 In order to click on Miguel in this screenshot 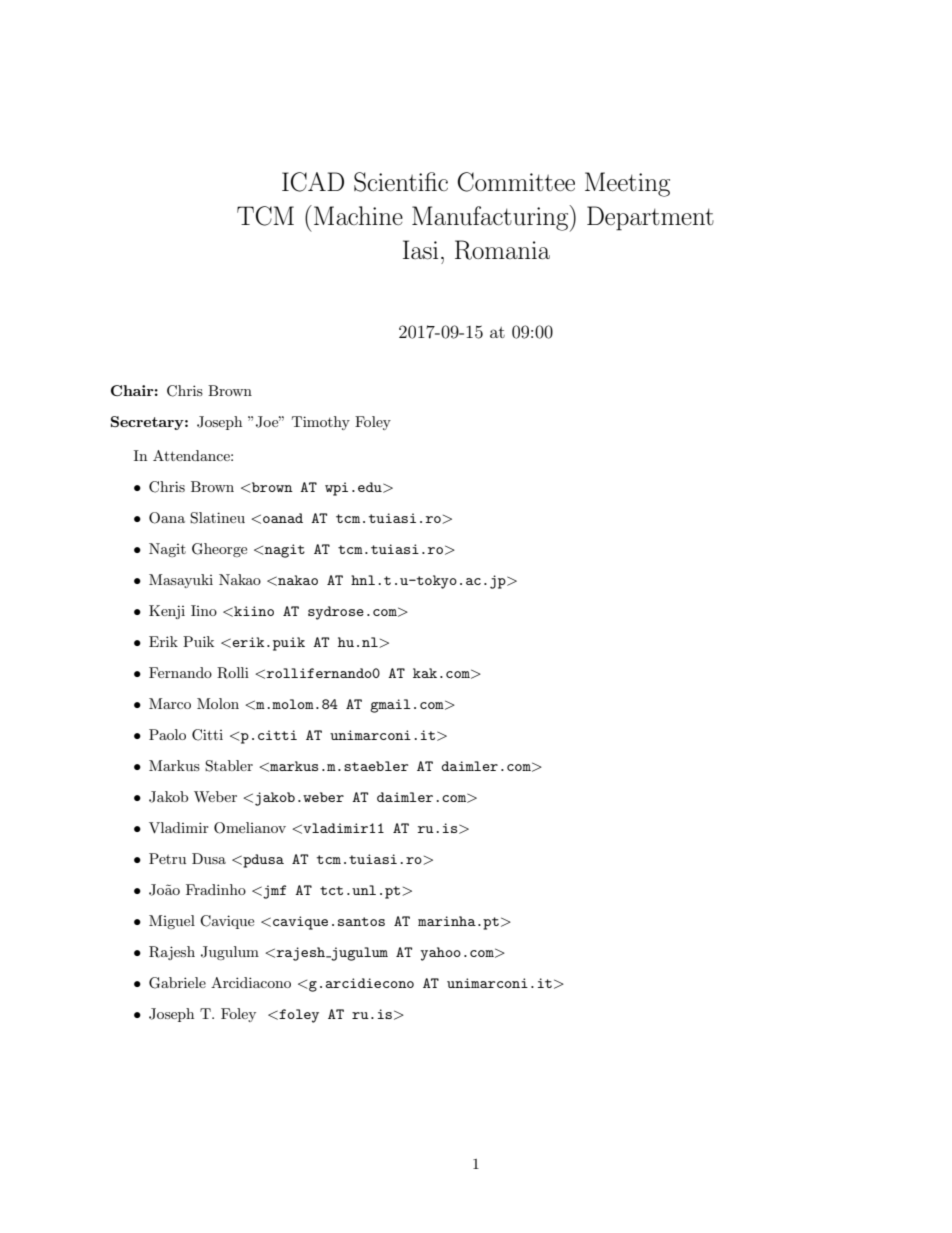, I will do `click(172, 922)`.
